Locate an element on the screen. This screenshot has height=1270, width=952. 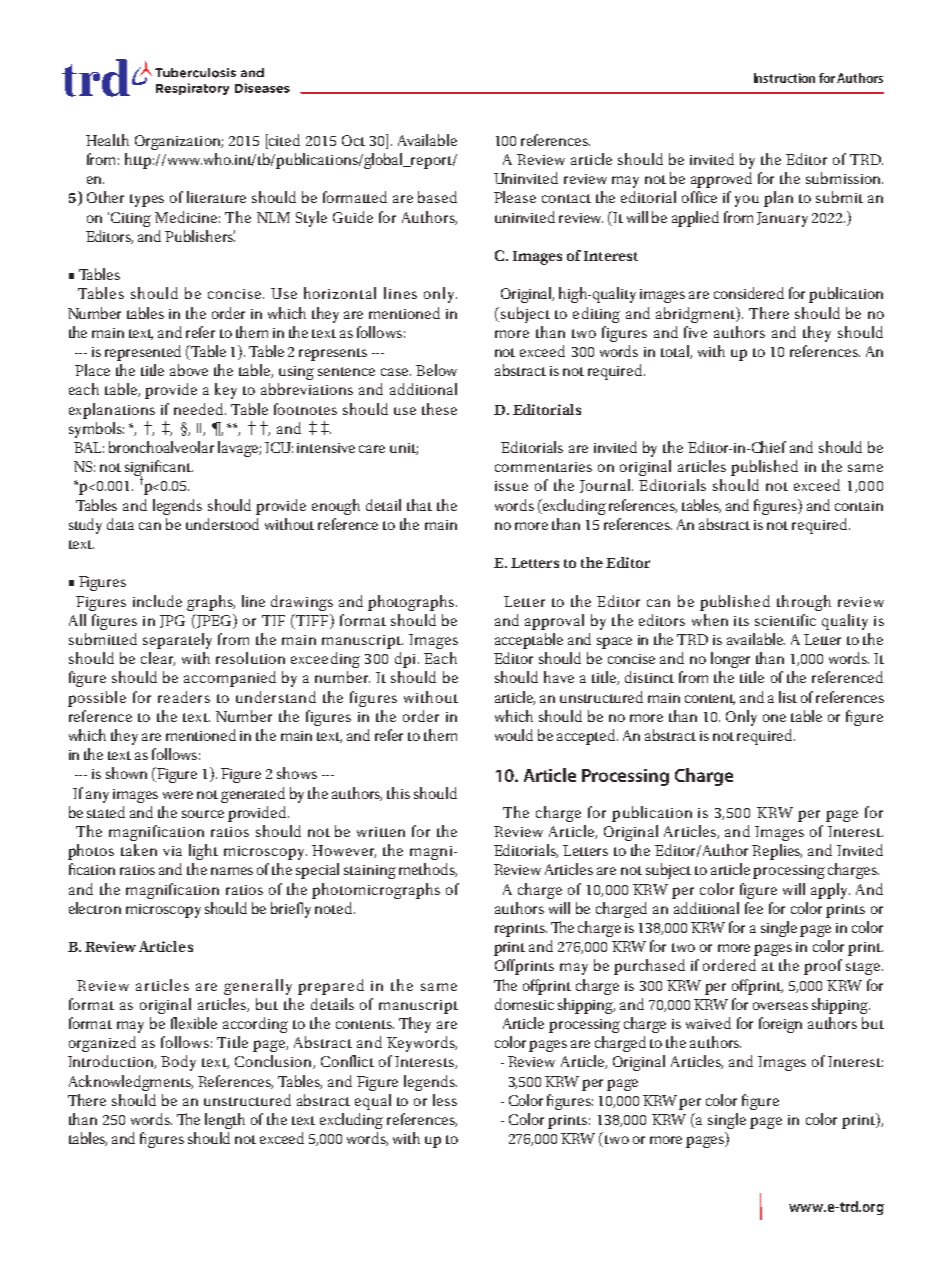
Body is located at coordinates (178, 1063).
